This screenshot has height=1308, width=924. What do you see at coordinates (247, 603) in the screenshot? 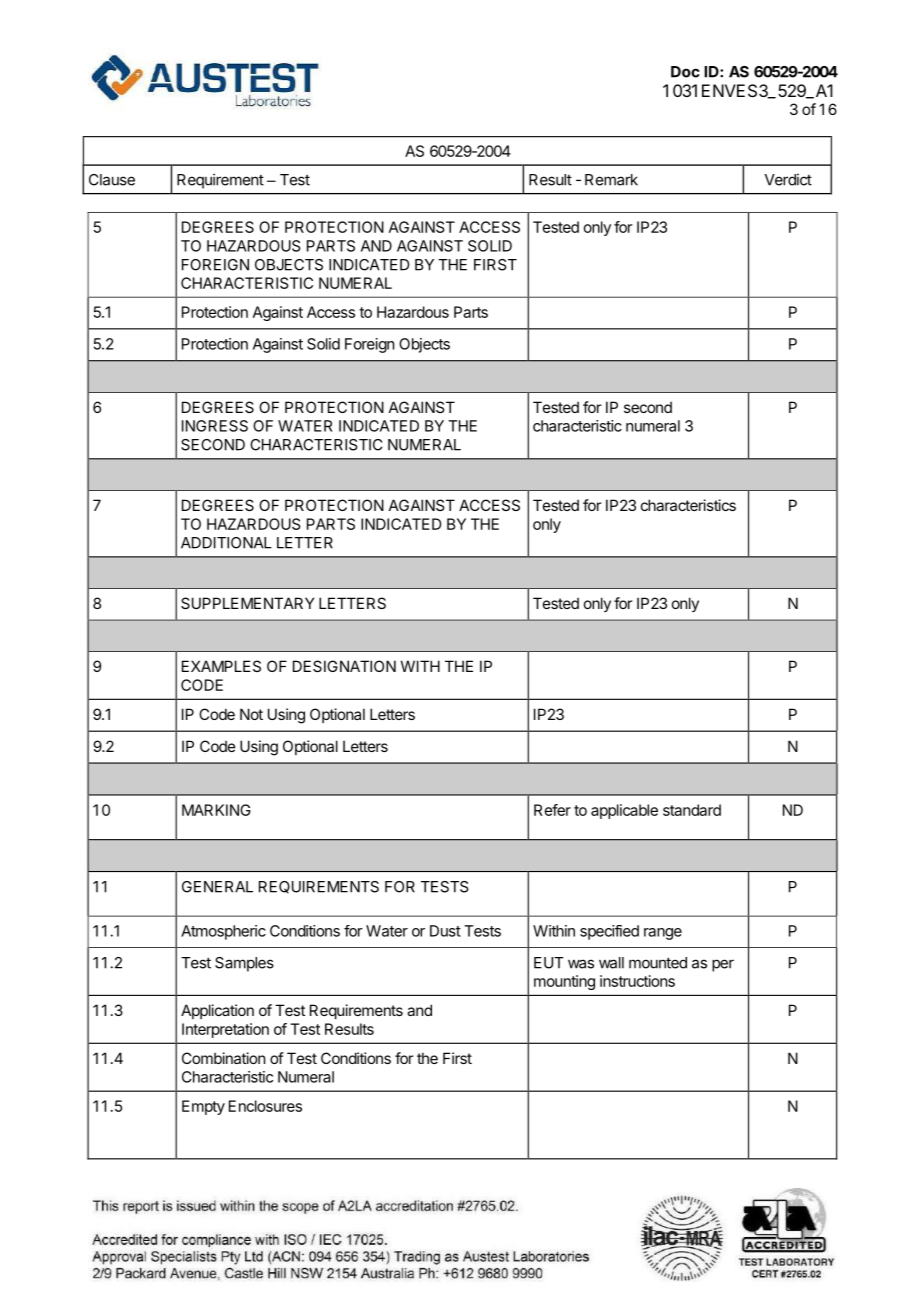
I see `SUPPLEMENTARY` at bounding box center [247, 603].
